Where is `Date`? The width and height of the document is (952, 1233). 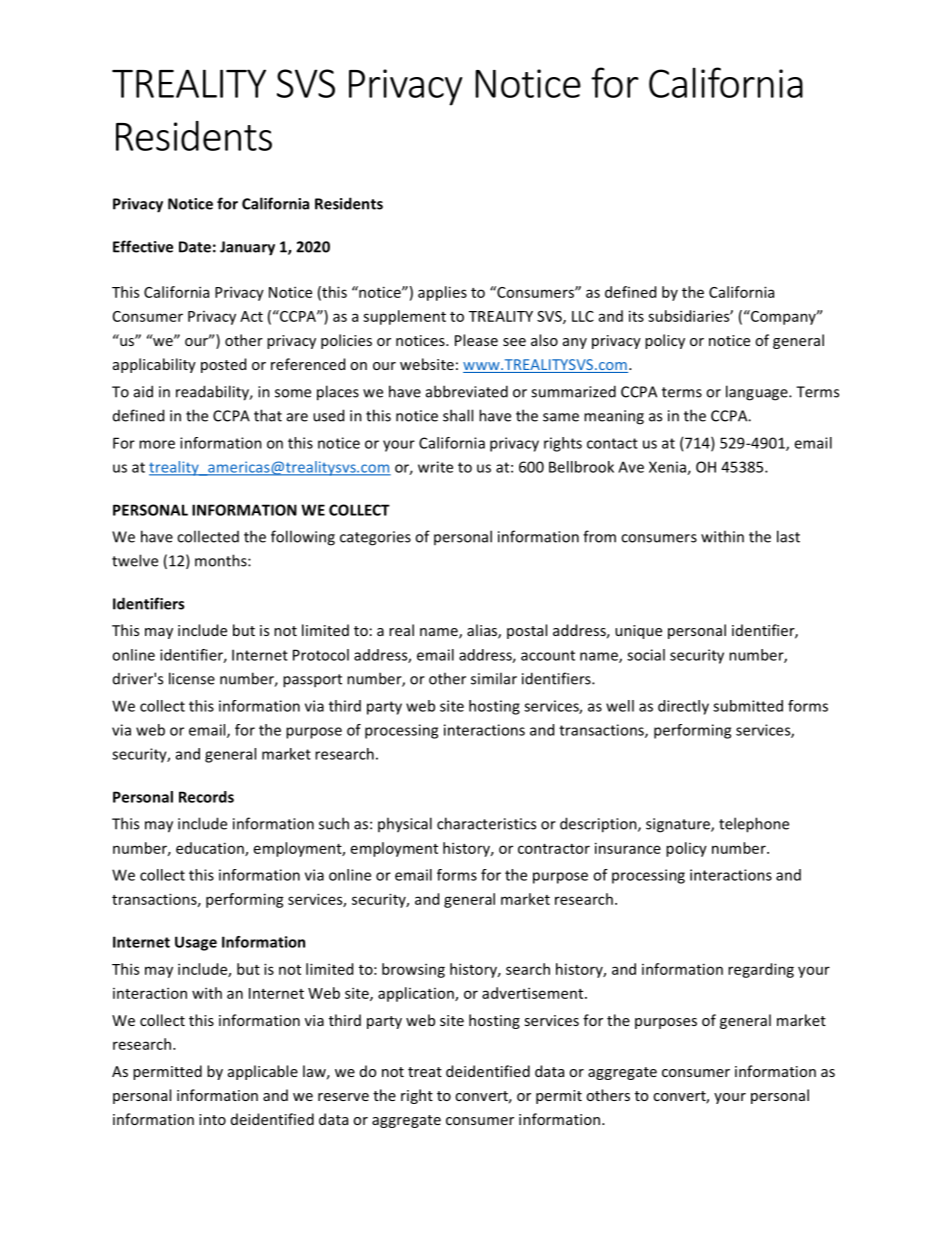
Date is located at coordinates (195, 247).
